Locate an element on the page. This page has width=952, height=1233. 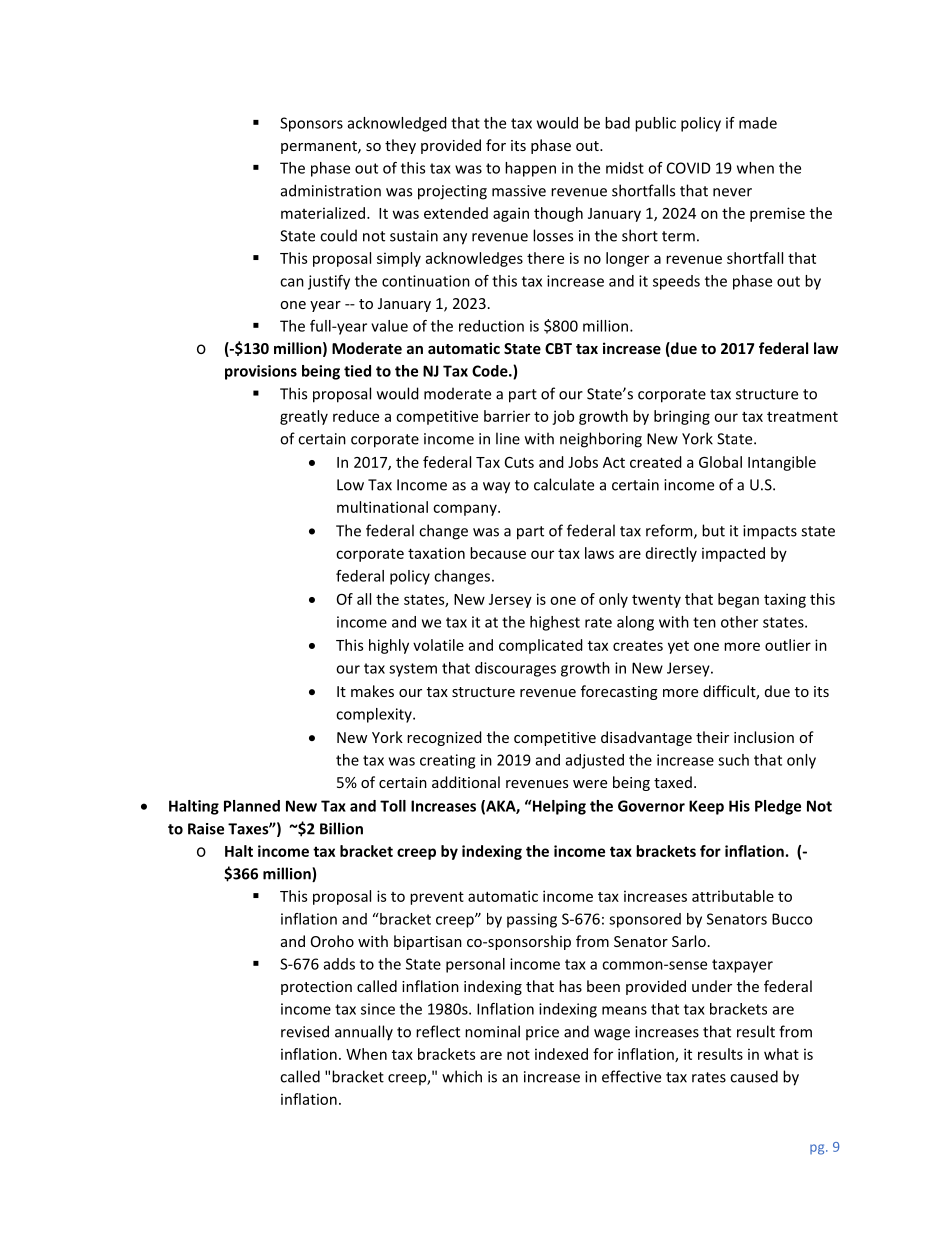
happen is located at coordinates (530, 169).
